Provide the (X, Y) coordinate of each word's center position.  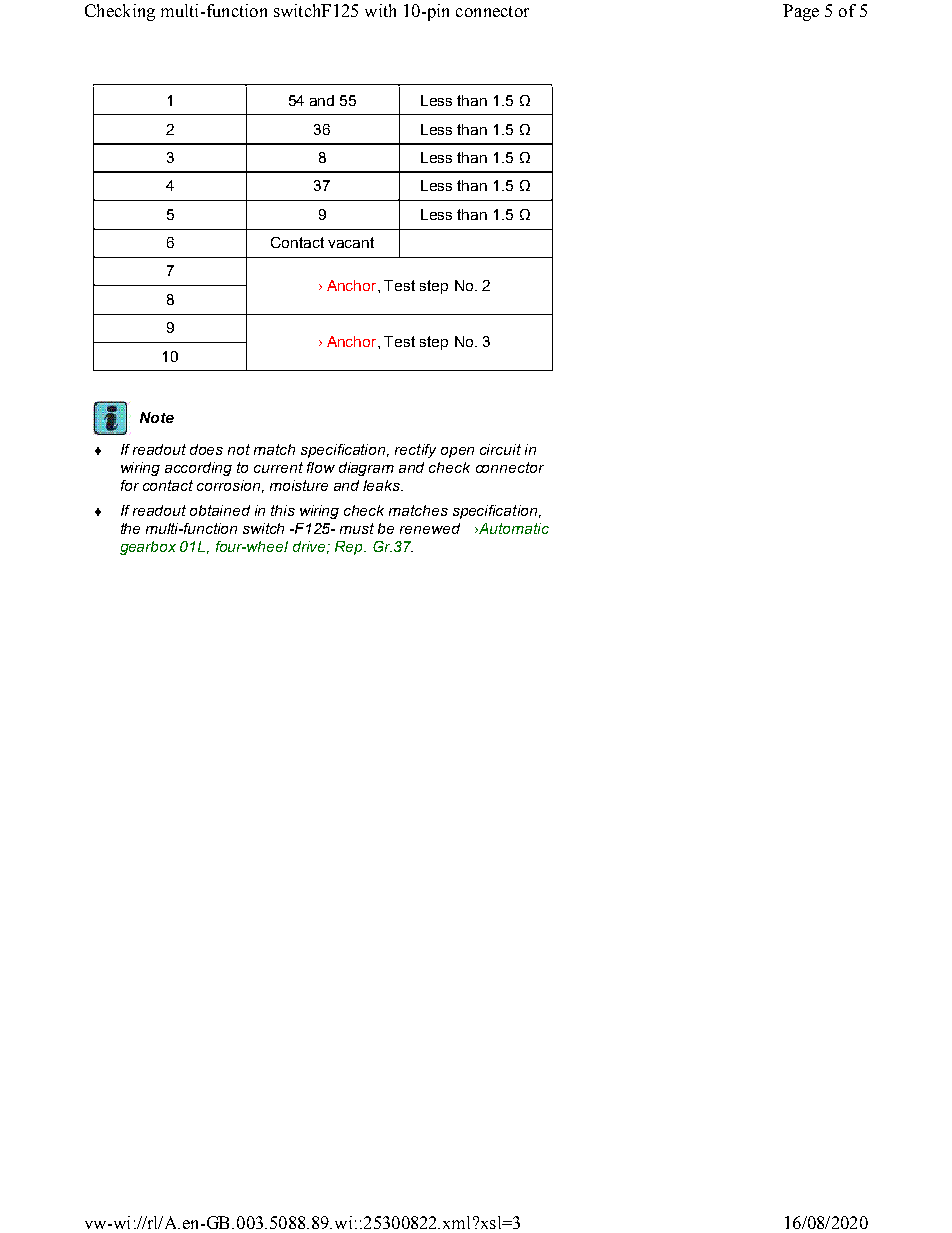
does (206, 449)
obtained (220, 510)
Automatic (513, 528)
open (457, 452)
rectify (415, 451)
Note (157, 417)
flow (321, 467)
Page (801, 12)
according (198, 469)
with (380, 10)
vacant (351, 242)
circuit (500, 449)
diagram (366, 469)
